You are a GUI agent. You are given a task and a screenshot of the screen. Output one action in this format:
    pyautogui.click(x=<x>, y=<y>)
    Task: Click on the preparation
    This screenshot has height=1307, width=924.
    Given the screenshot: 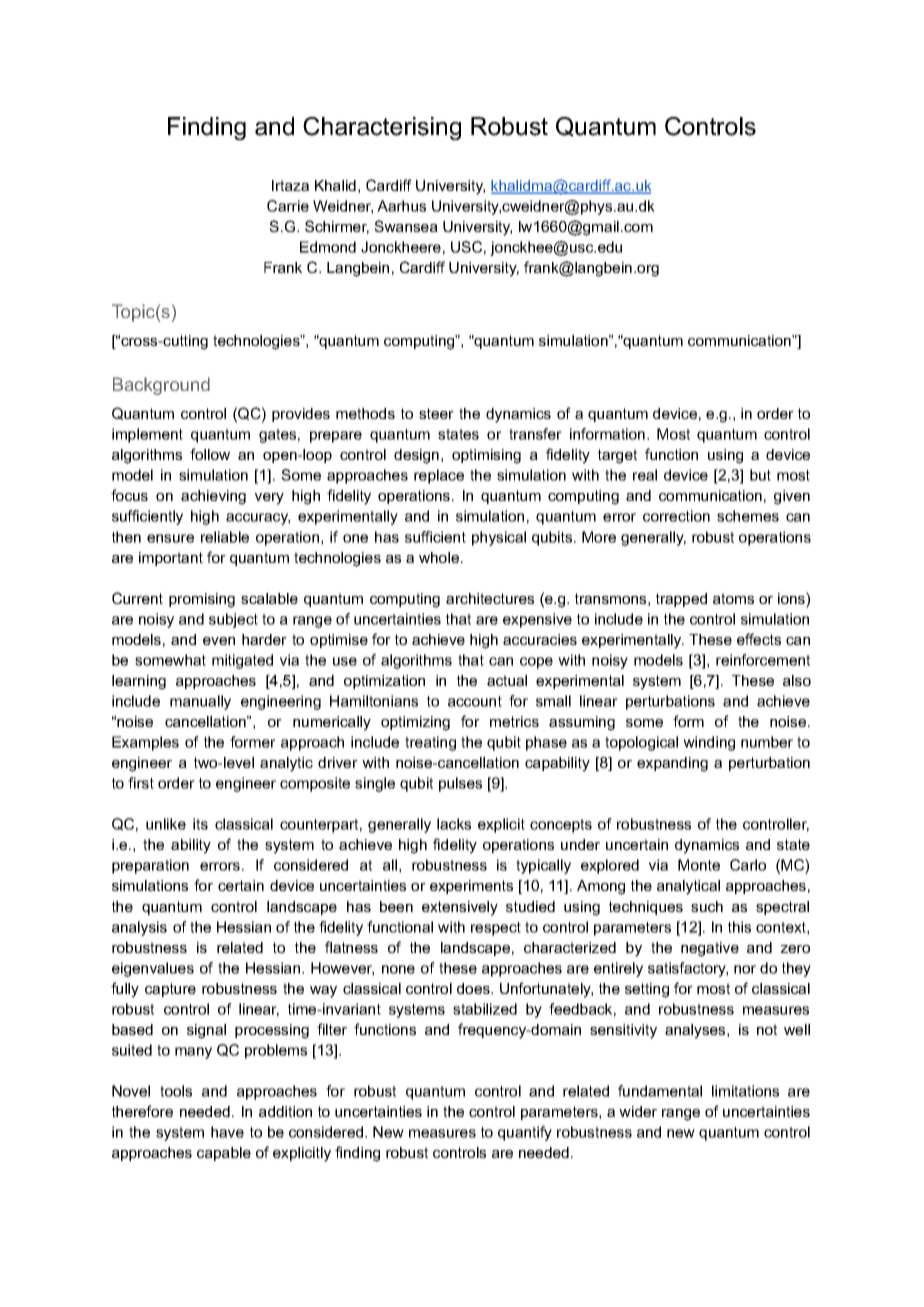 What is the action you would take?
    pyautogui.click(x=150, y=866)
